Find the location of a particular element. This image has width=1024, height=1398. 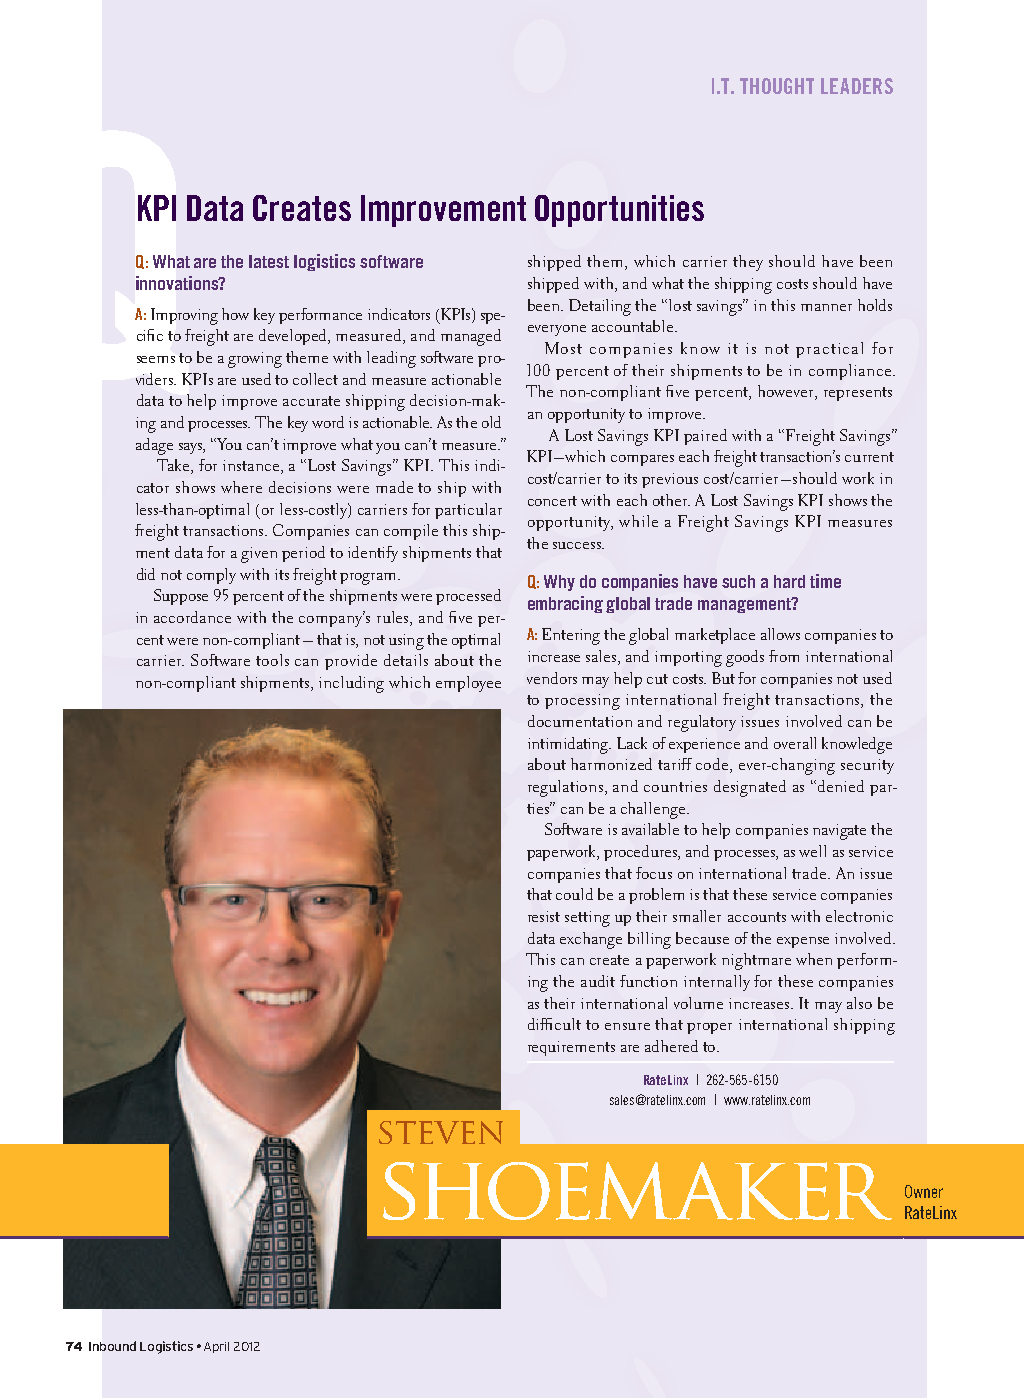

designated is located at coordinates (750, 788).
